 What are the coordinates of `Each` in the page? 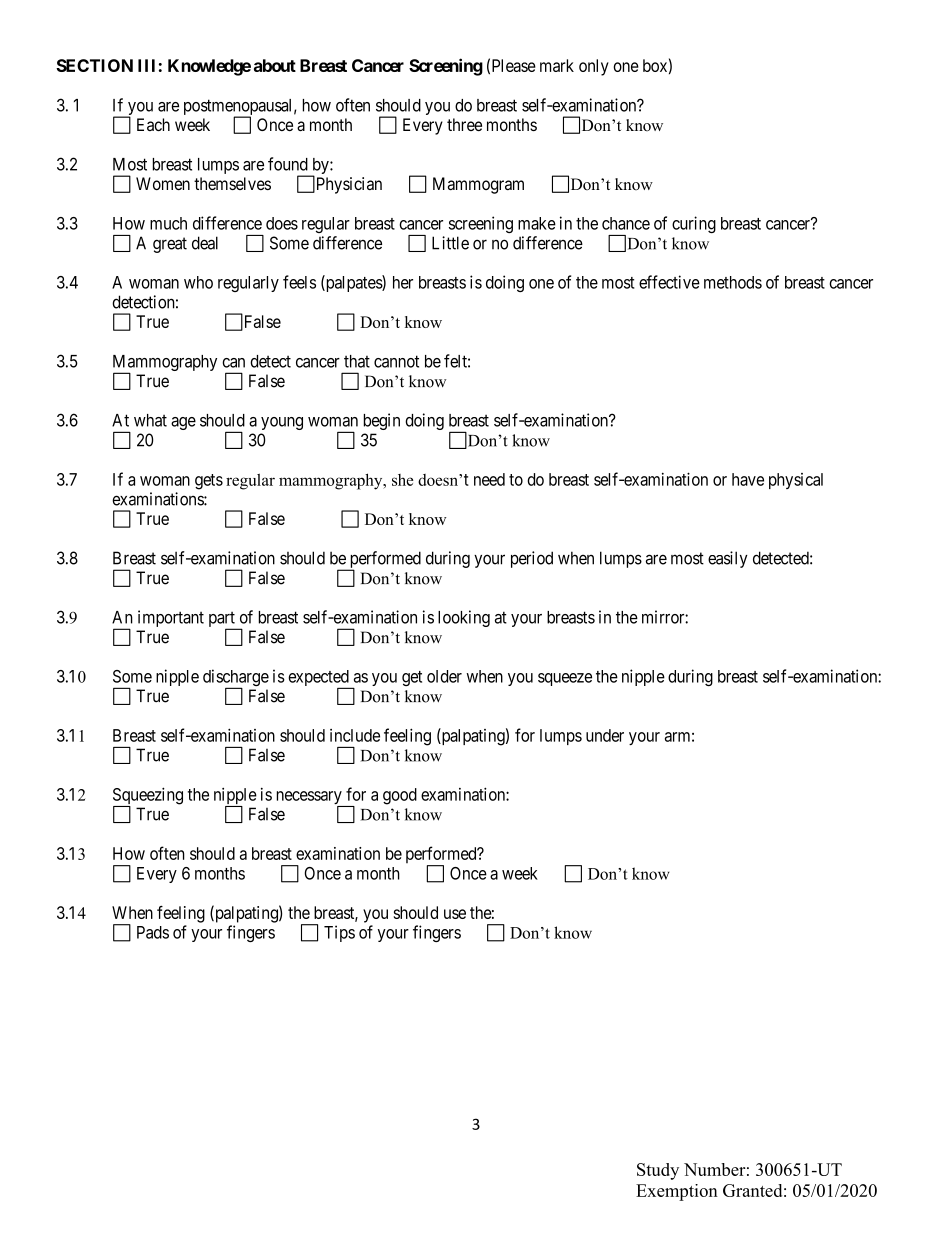 It's located at (153, 124).
